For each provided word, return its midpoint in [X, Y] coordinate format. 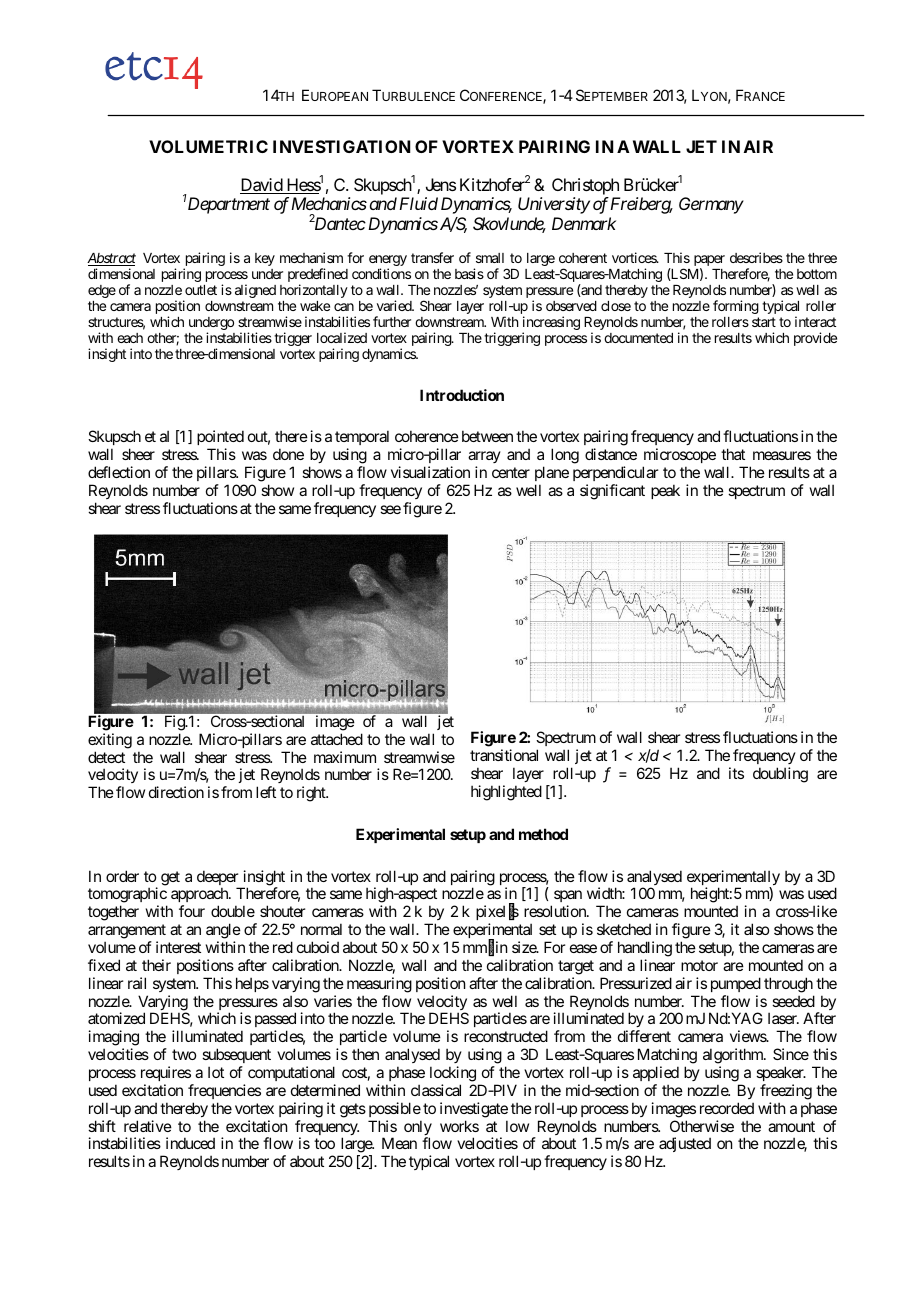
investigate [474, 1110]
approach [200, 896]
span [568, 898]
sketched [624, 929]
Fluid [418, 203]
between [487, 436]
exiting [110, 741]
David [262, 186]
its [736, 773]
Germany [711, 205]
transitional [504, 755]
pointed [220, 437]
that [733, 454]
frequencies [224, 1091]
